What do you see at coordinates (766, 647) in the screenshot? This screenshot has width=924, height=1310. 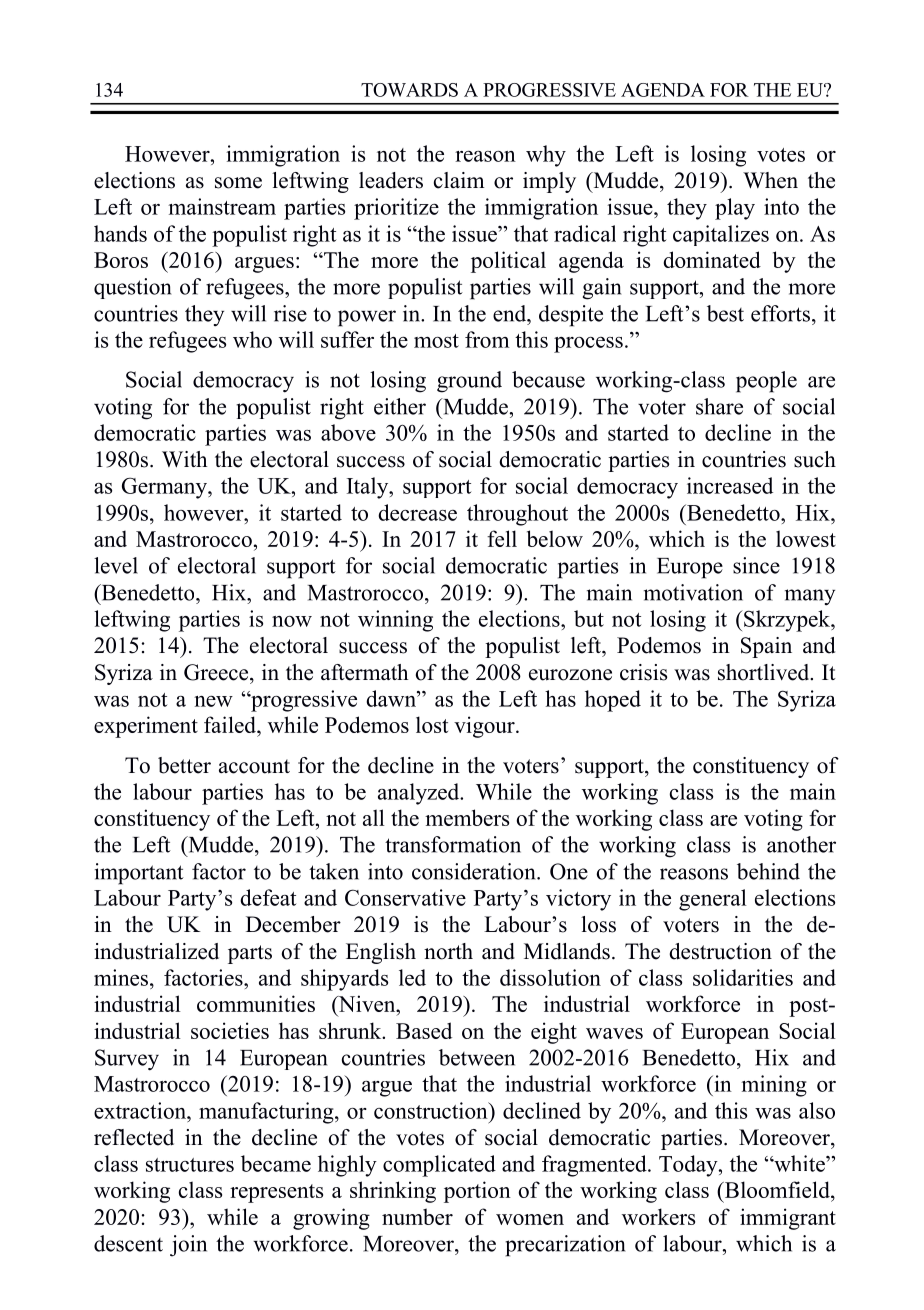 I see `Spain` at bounding box center [766, 647].
